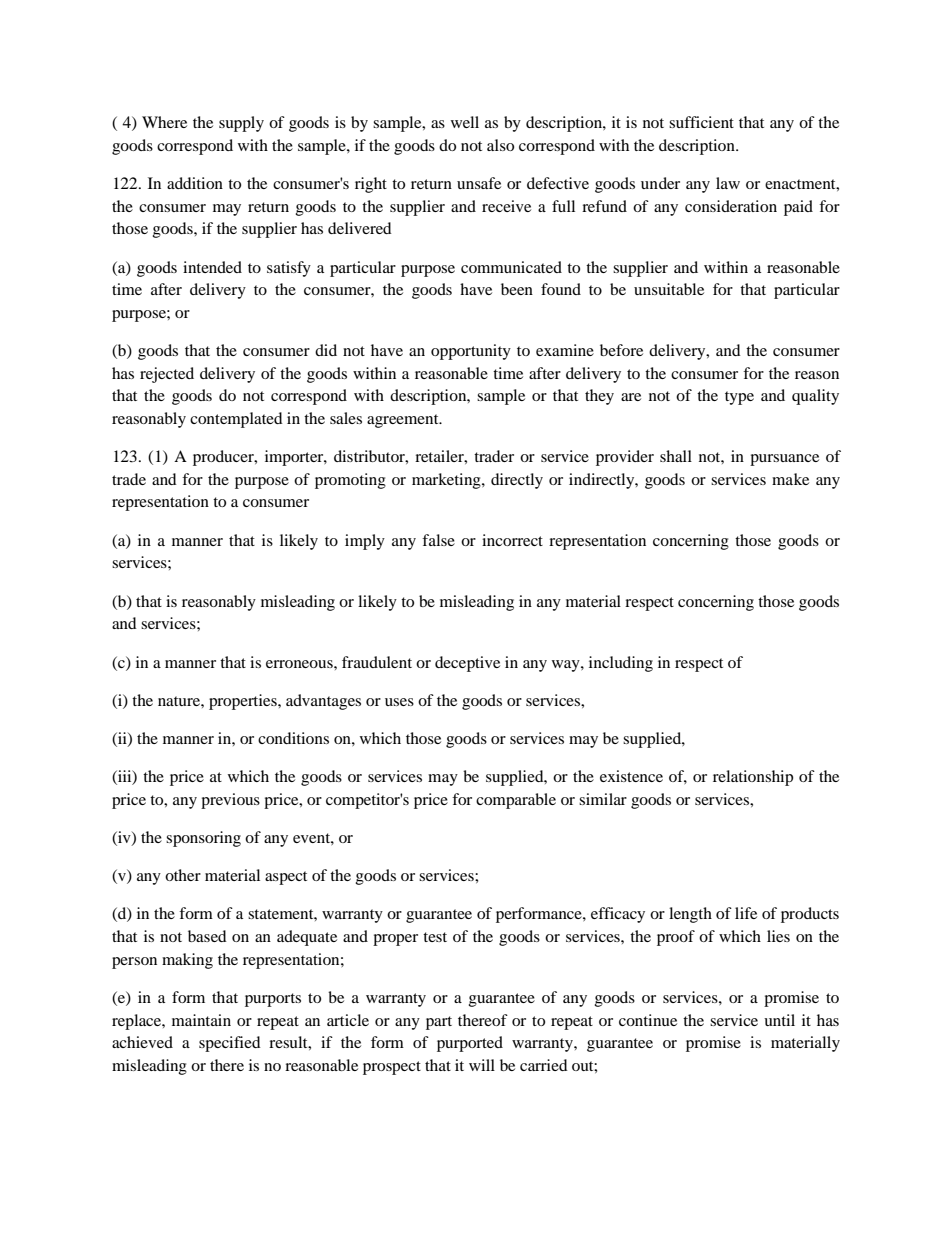 The height and width of the screenshot is (1233, 952). Describe the element at coordinates (241, 124) in the screenshot. I see `supply` at that location.
